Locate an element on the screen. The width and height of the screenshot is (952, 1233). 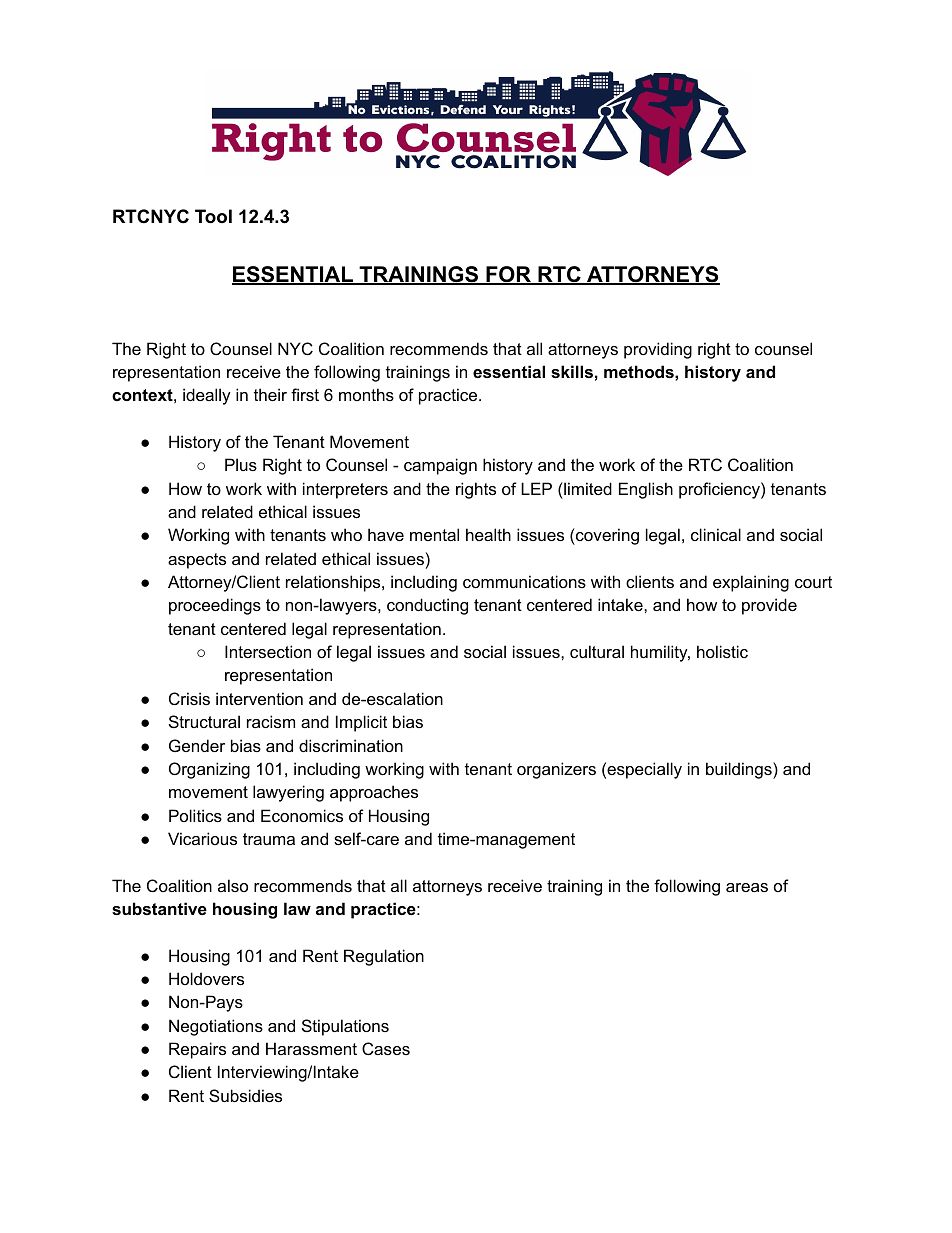
Subsidies is located at coordinates (245, 1095).
